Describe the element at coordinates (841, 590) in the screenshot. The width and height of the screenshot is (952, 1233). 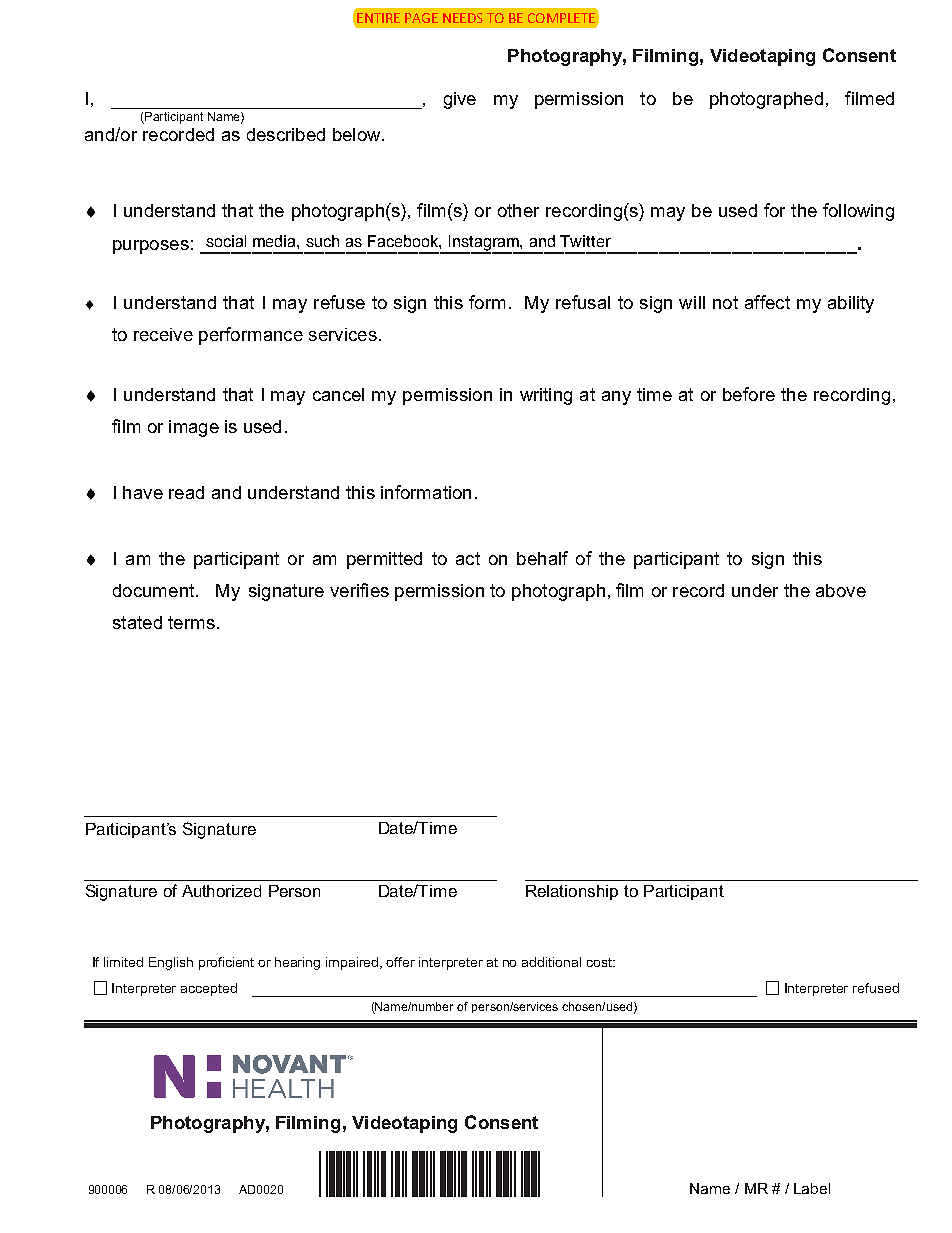
I see `above` at that location.
